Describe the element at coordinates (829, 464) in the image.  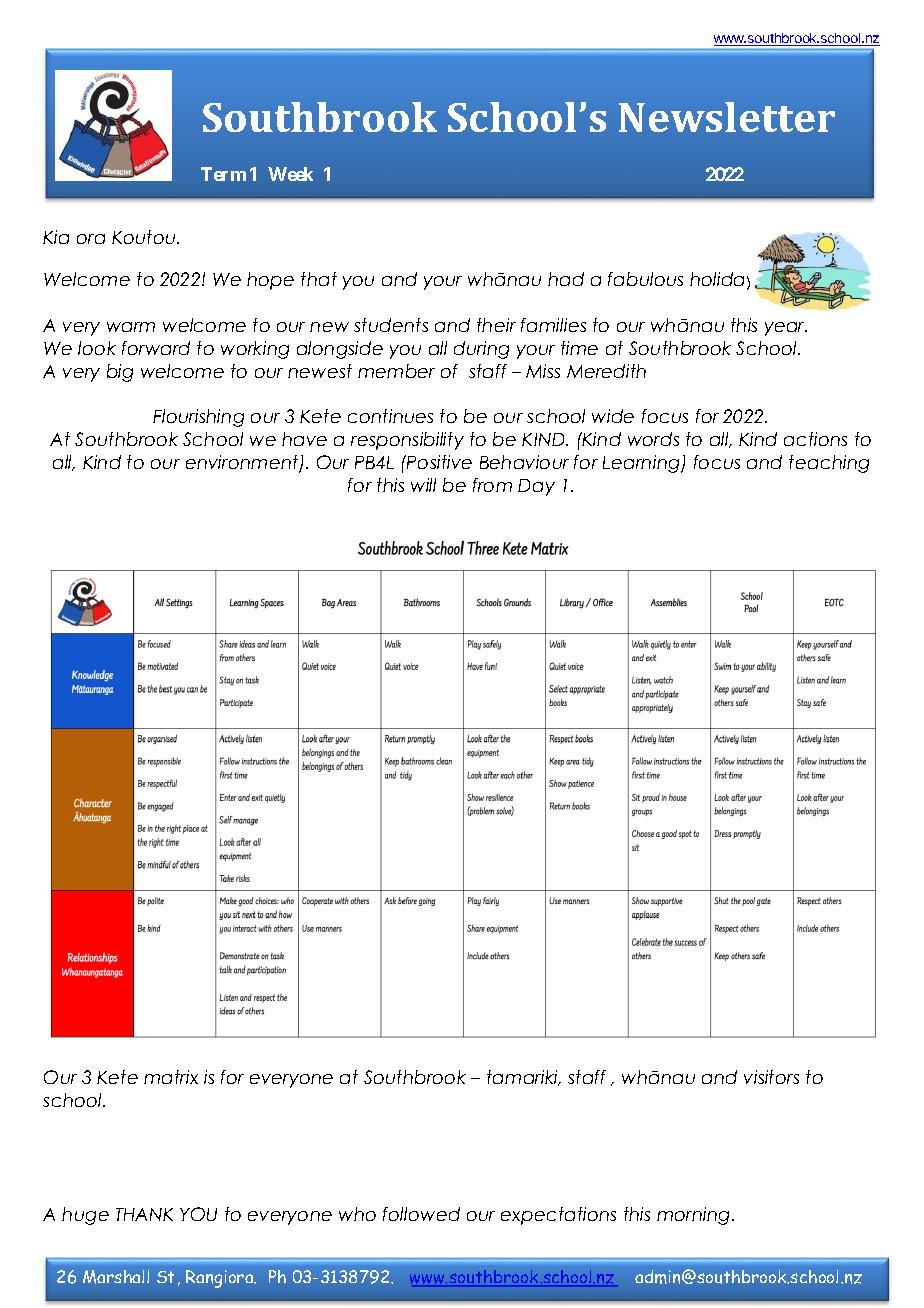
I see `teaching` at that location.
